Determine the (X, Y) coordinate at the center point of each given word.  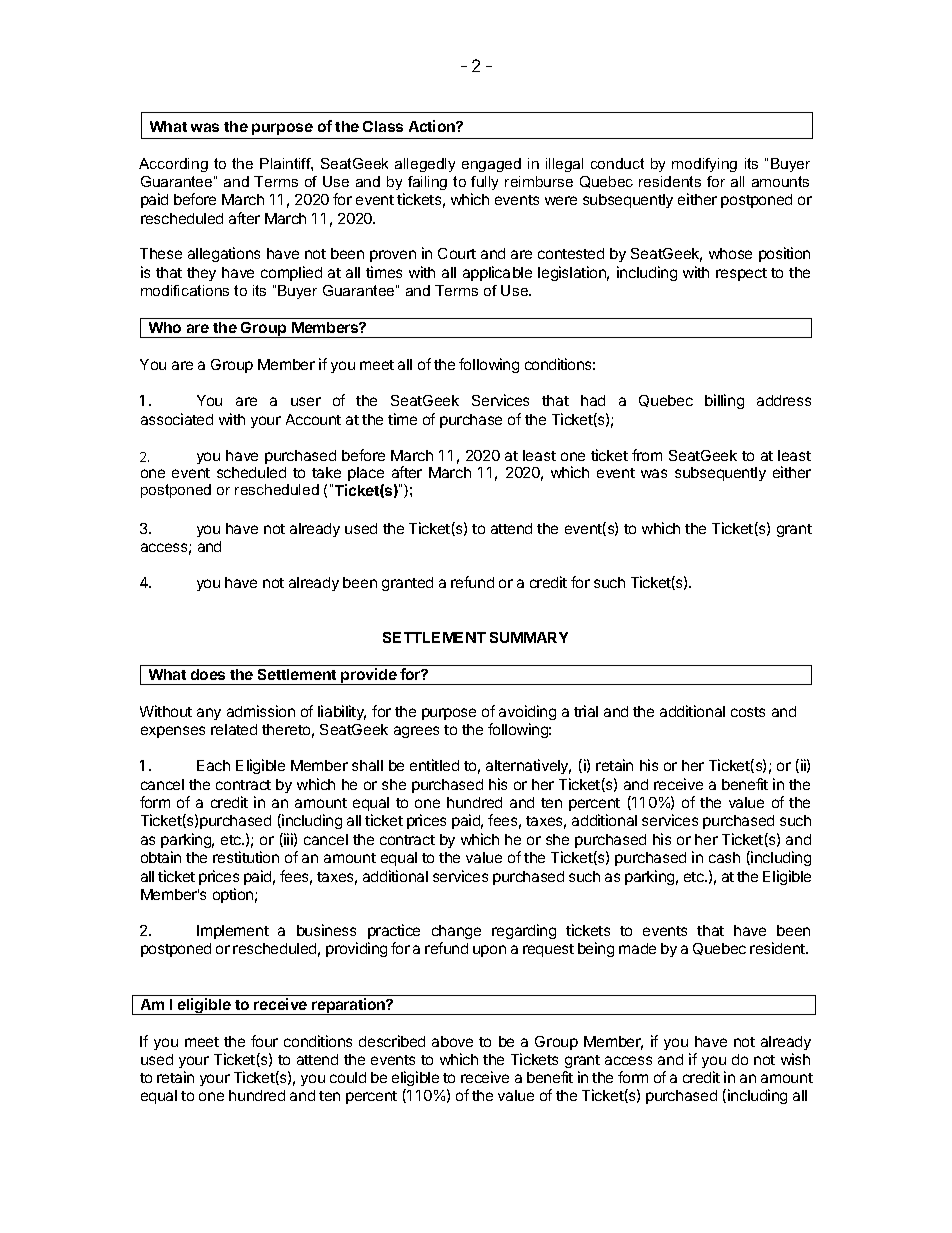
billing (724, 401)
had (593, 400)
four (264, 1041)
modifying (704, 165)
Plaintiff (286, 164)
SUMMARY (529, 637)
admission (261, 711)
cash (724, 857)
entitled (434, 765)
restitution (246, 857)
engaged (491, 165)
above (452, 1041)
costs (748, 712)
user (306, 401)
